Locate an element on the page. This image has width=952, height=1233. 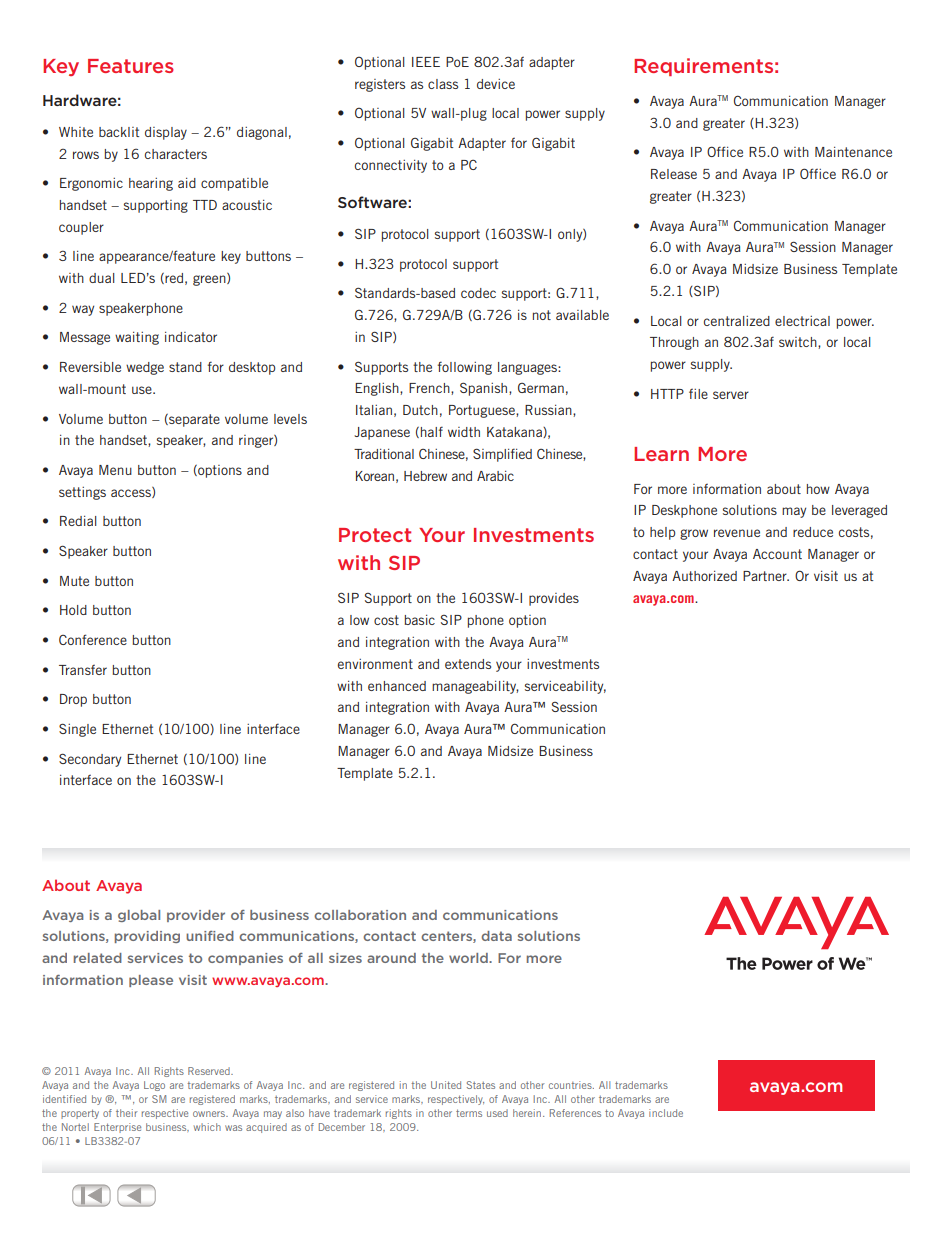
Logo is located at coordinates (154, 1086).
